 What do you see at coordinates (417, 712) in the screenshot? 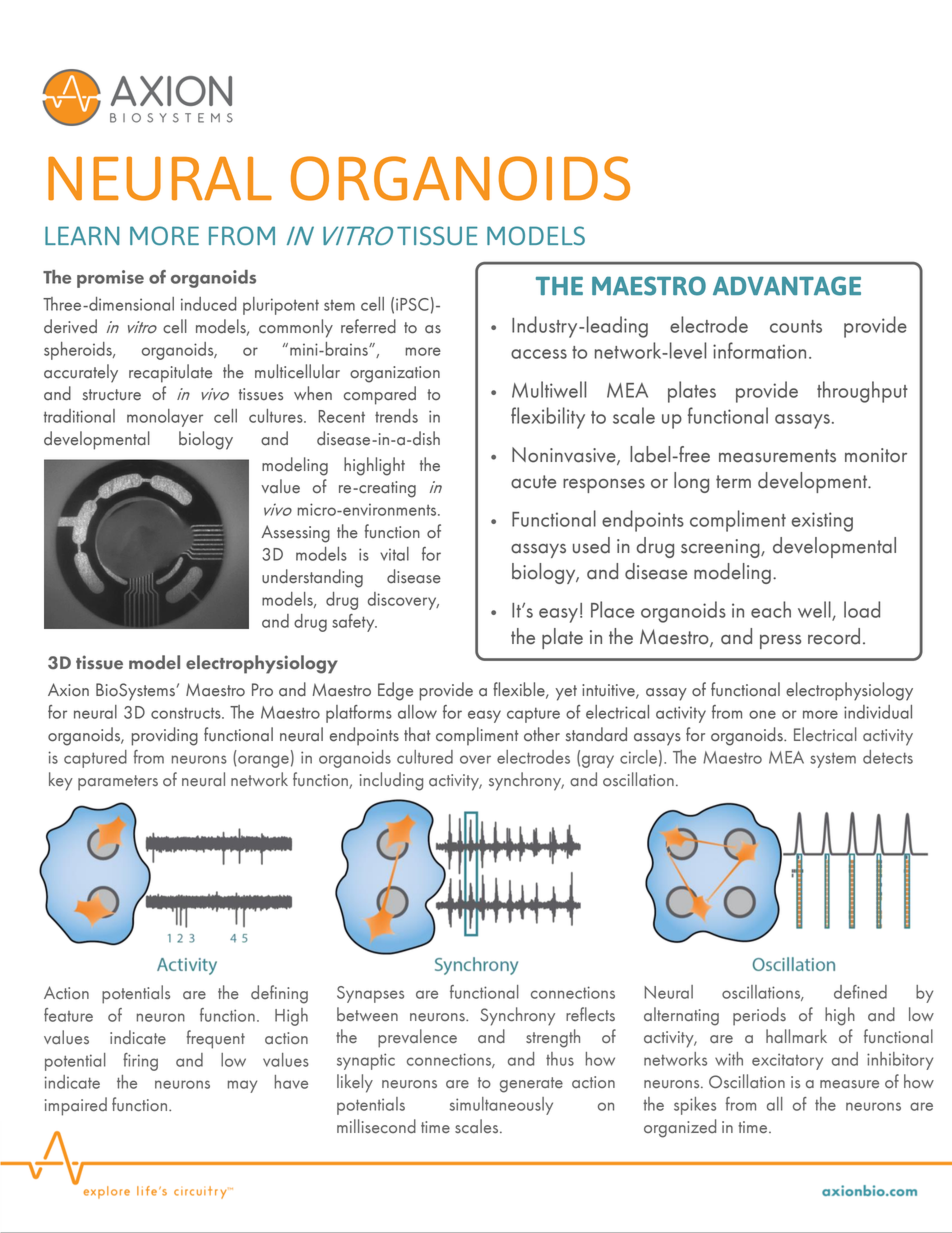
I see `allow` at bounding box center [417, 712].
